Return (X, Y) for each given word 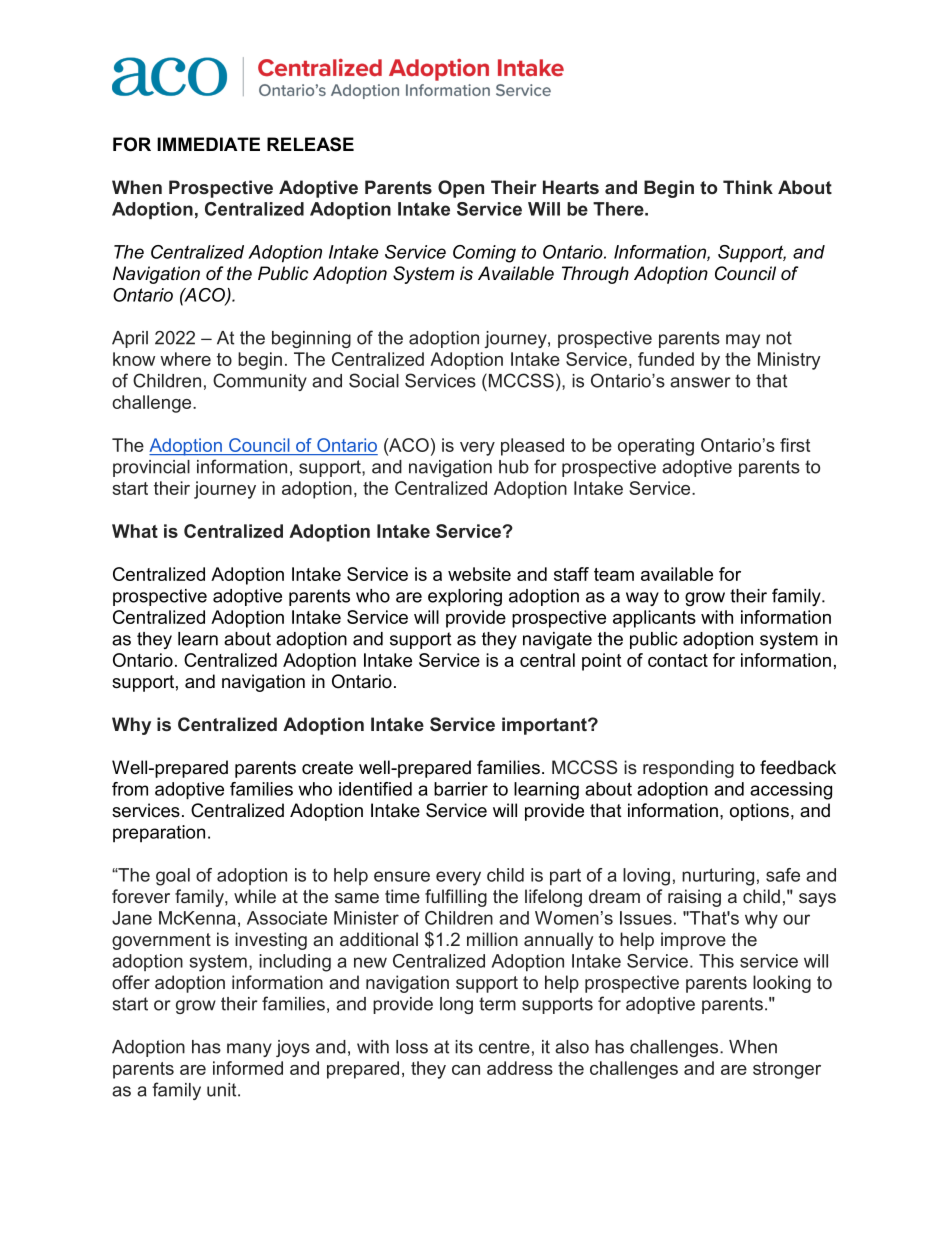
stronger (787, 1070)
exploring (465, 597)
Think (748, 187)
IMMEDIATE (208, 144)
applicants (654, 619)
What (135, 531)
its (464, 1047)
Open (461, 189)
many (249, 1050)
